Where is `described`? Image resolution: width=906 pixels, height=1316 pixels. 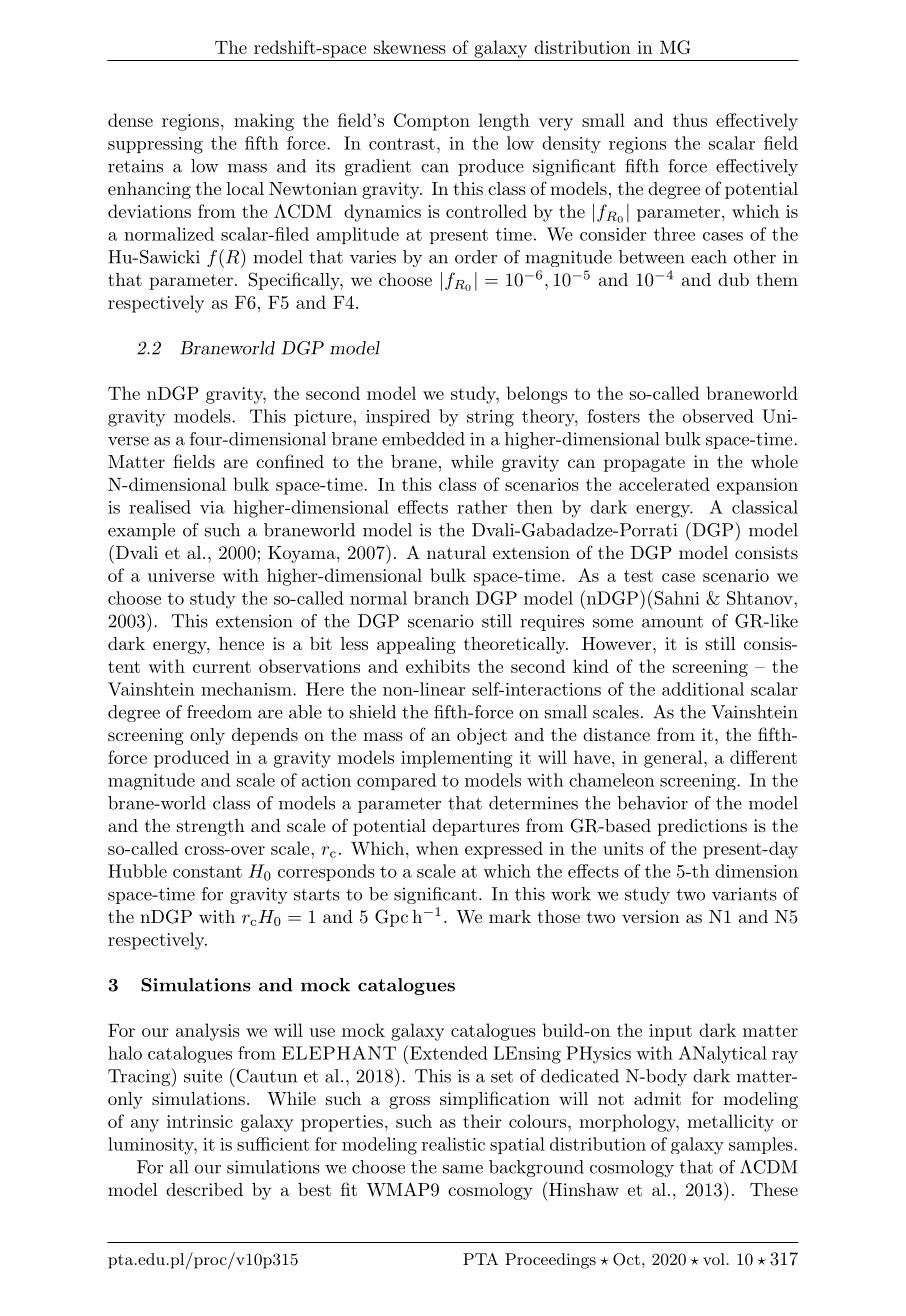
described is located at coordinates (204, 1189).
